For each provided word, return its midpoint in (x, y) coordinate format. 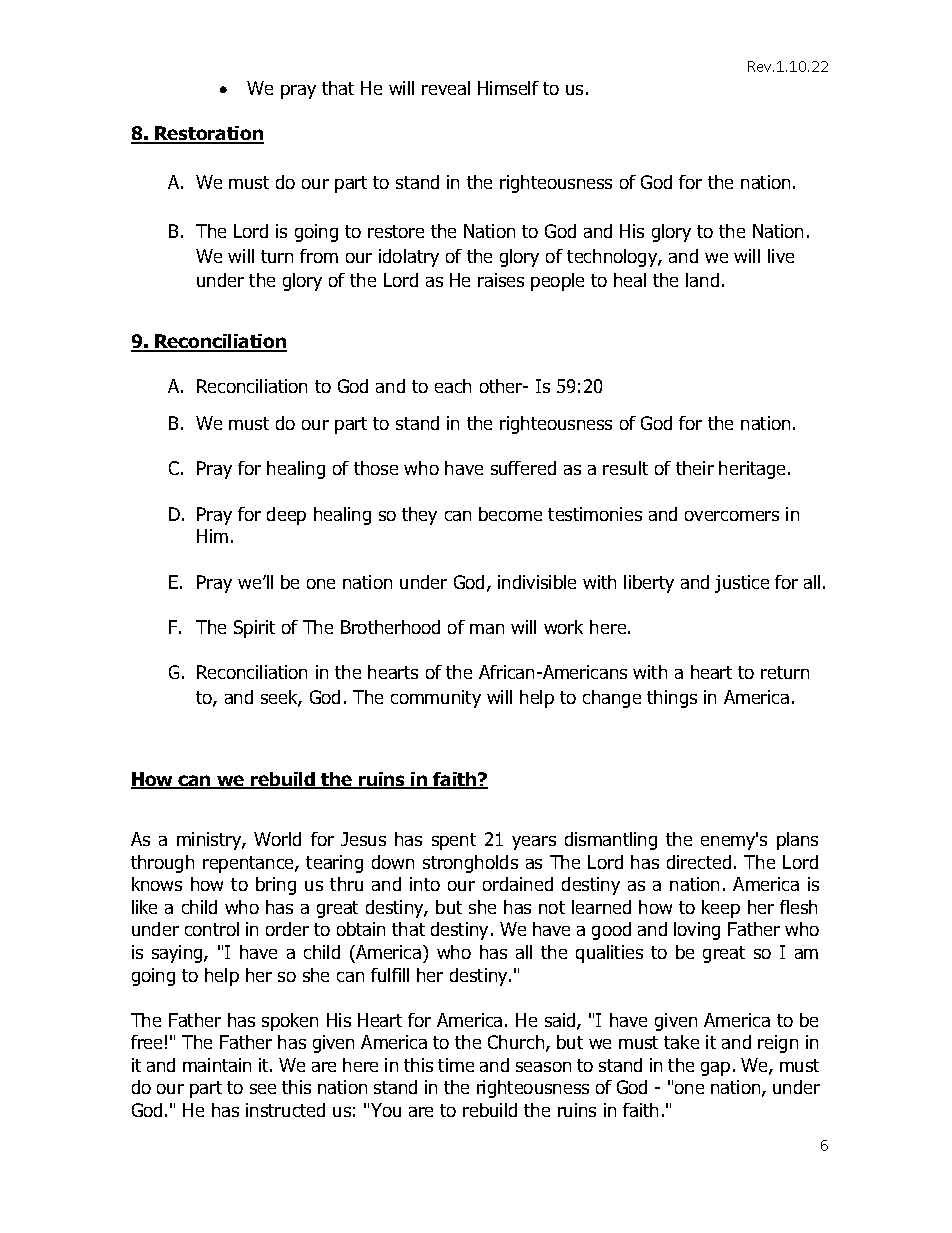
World (277, 839)
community (436, 699)
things (672, 699)
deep (286, 516)
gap (715, 1069)
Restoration (208, 134)
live (781, 256)
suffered (523, 468)
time (456, 1065)
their (695, 468)
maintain (217, 1065)
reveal (446, 88)
